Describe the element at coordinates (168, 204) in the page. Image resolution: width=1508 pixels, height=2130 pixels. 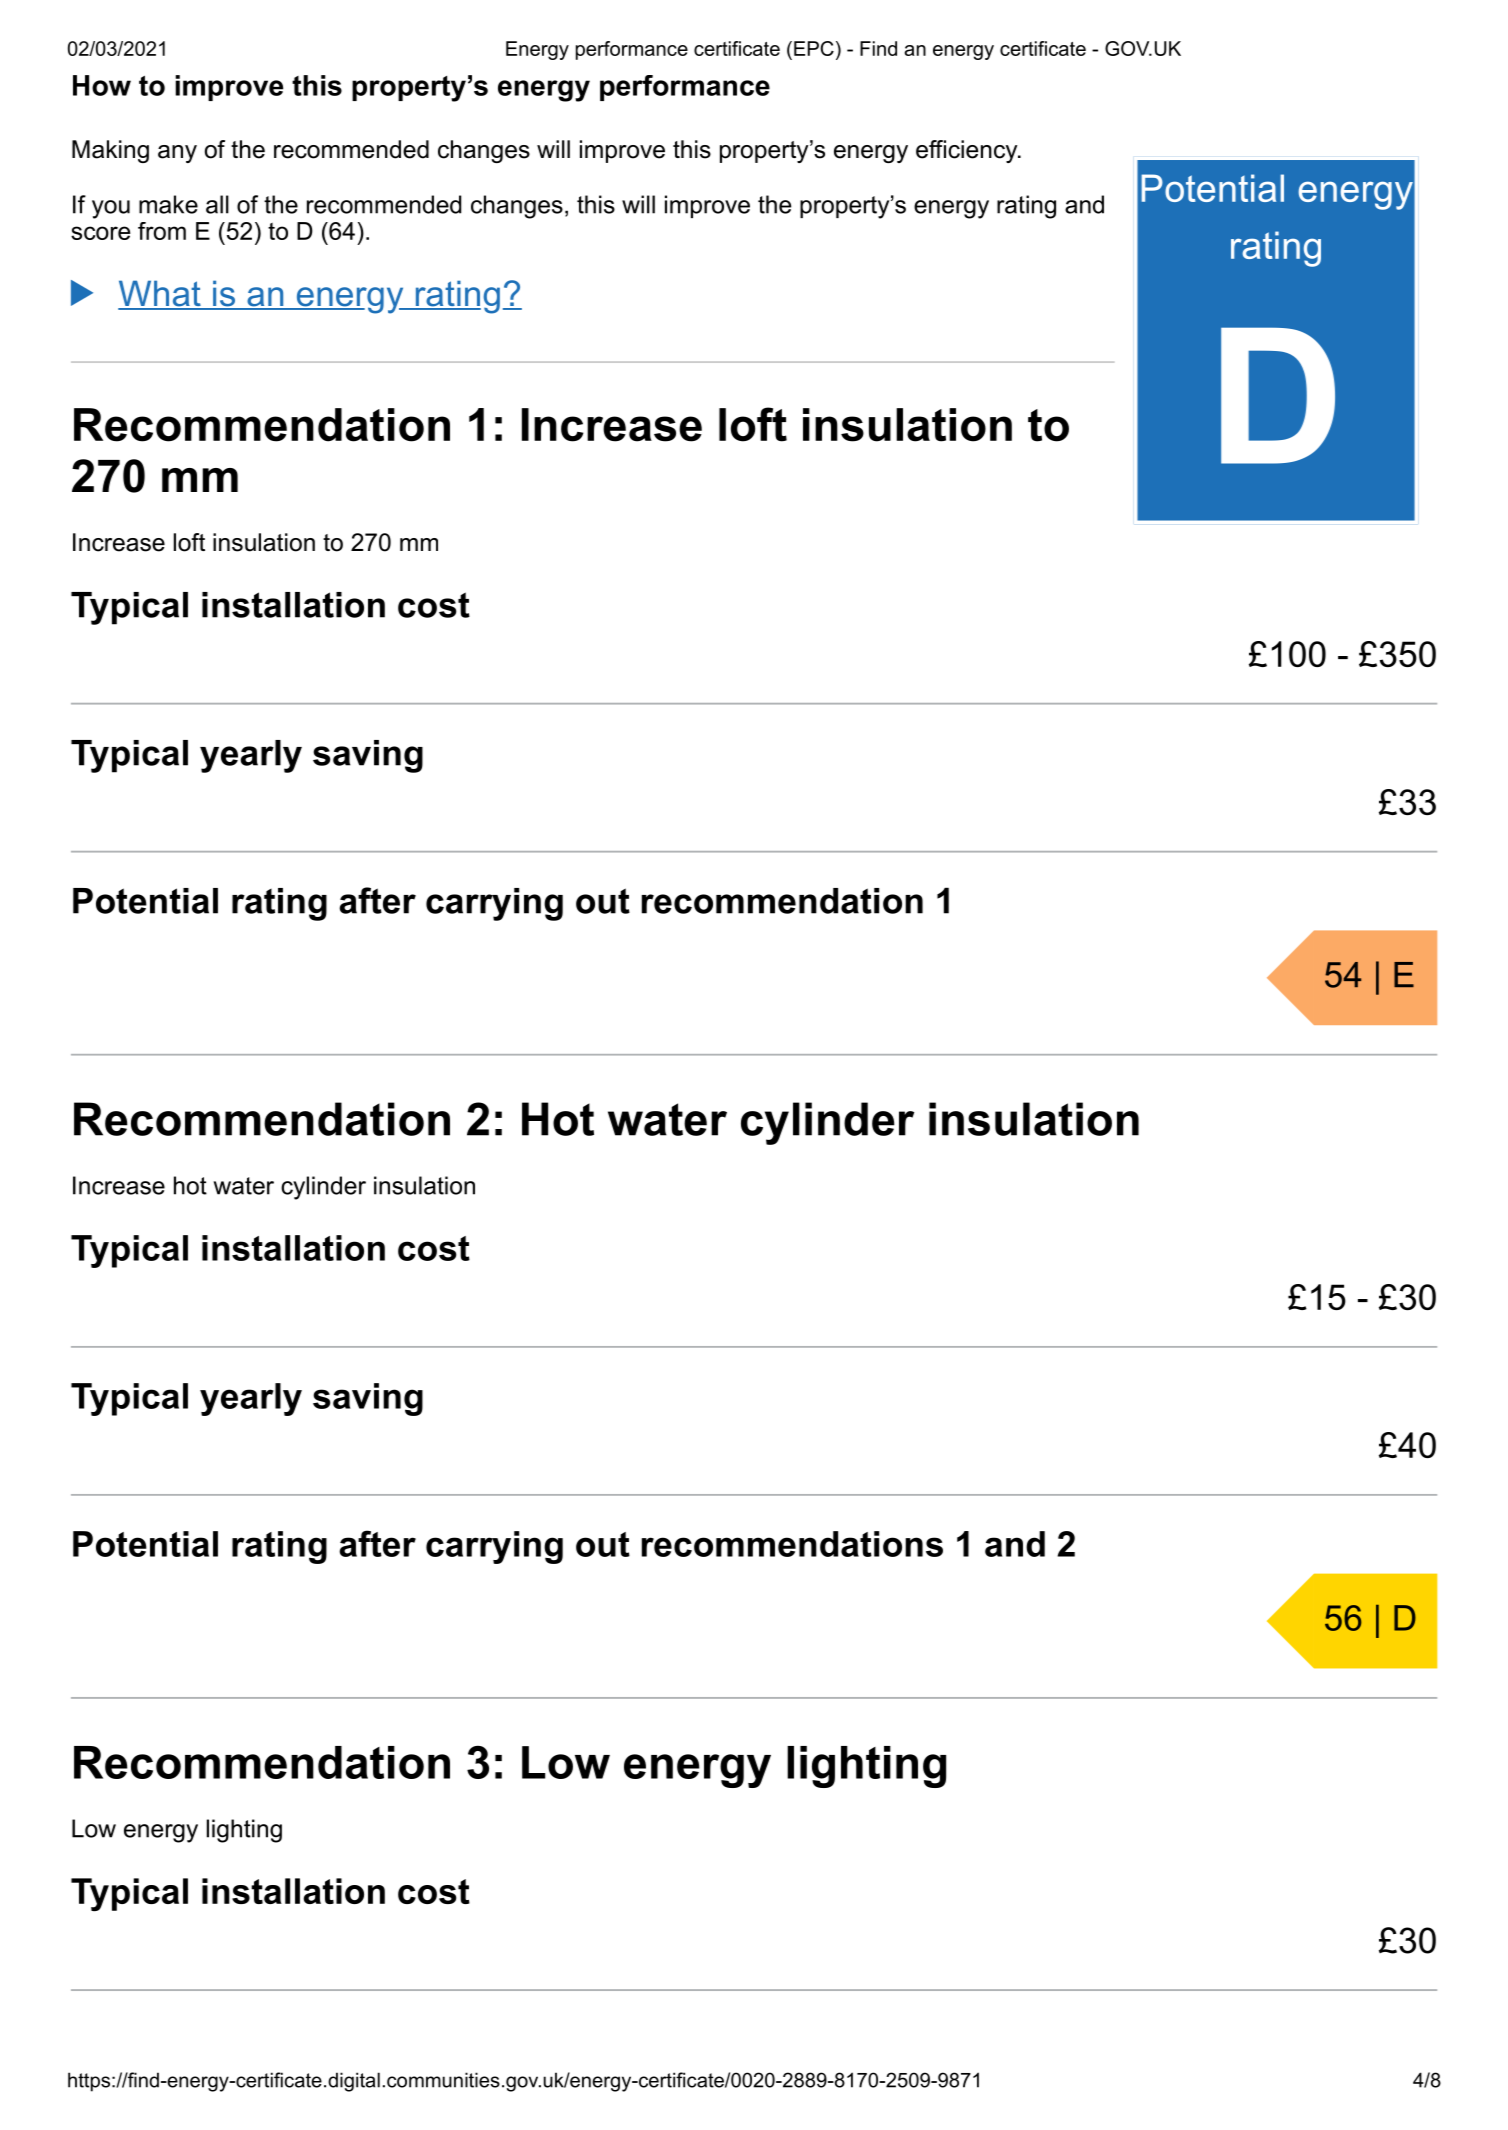
I see `make` at that location.
